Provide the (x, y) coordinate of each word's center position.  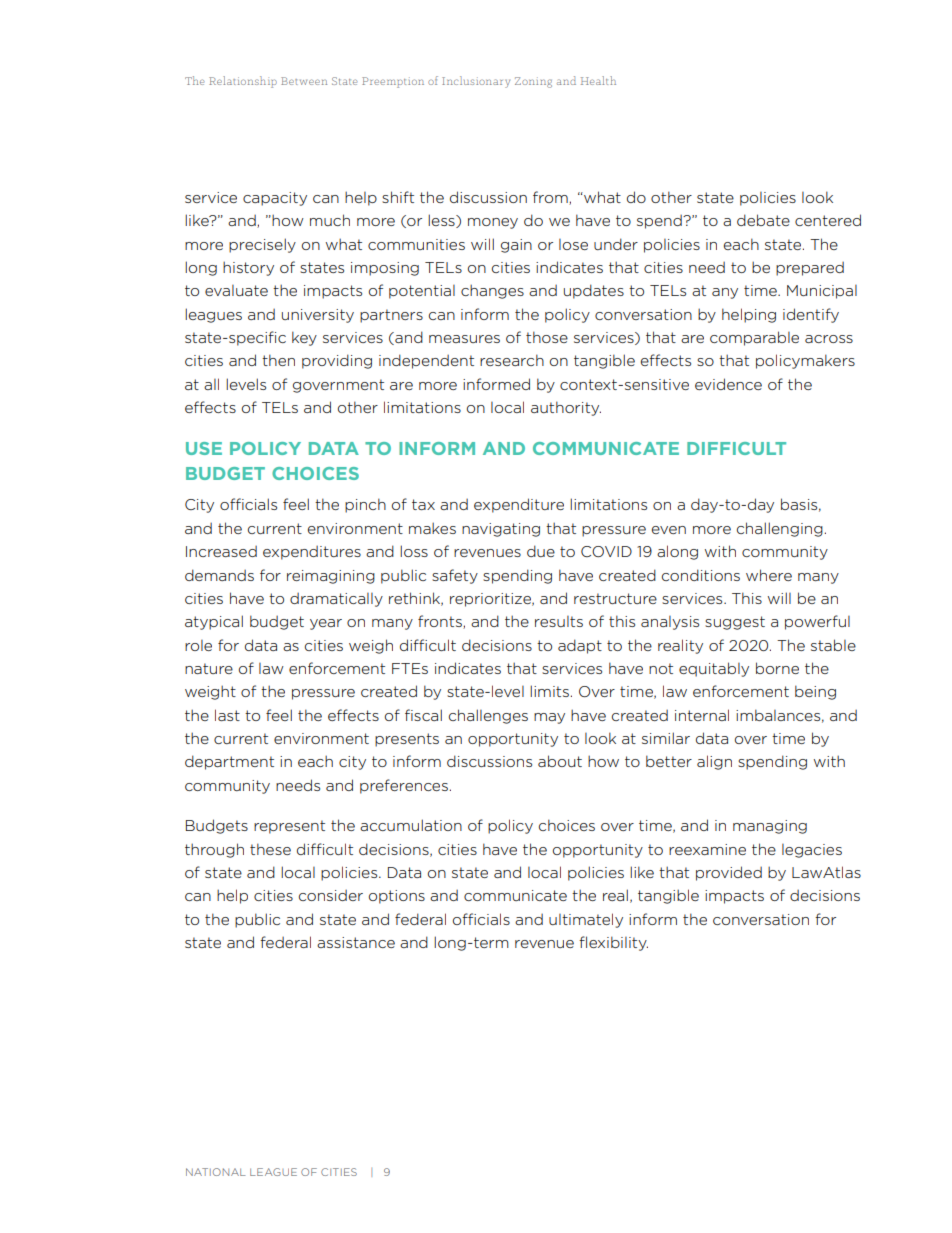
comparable (754, 338)
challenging (780, 529)
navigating (501, 530)
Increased (221, 551)
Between (304, 81)
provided (729, 873)
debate (763, 220)
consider (331, 895)
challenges (488, 716)
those (547, 337)
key (304, 338)
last (227, 715)
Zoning (533, 82)
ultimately (586, 920)
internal (702, 715)
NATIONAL (216, 1172)
